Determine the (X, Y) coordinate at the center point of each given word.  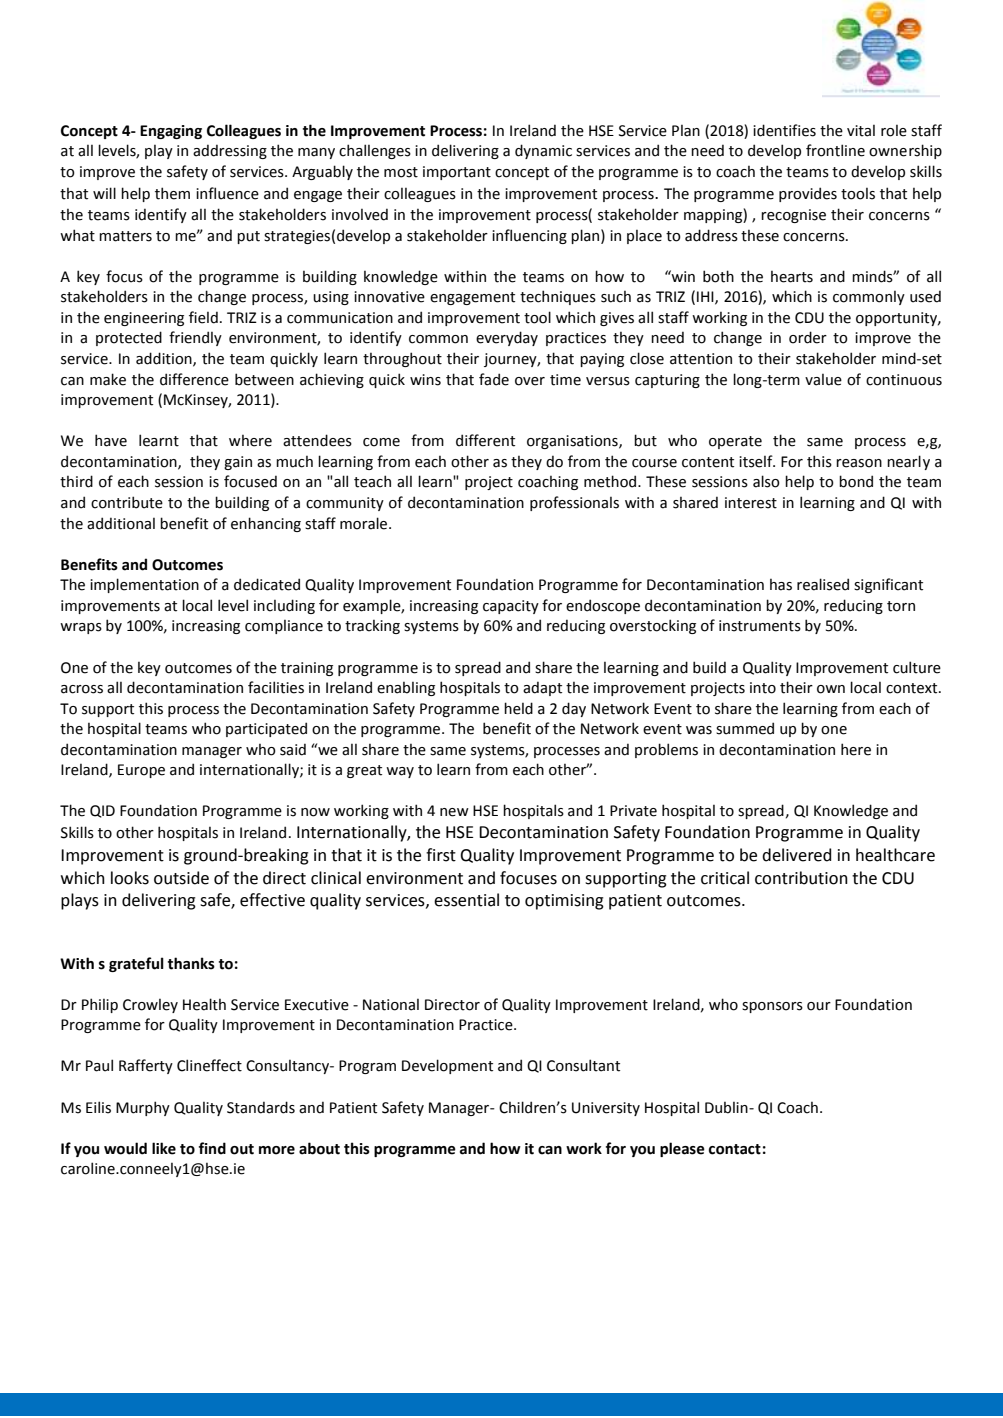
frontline (835, 150)
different (485, 440)
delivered (796, 855)
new (454, 812)
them (172, 193)
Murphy (143, 1108)
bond (856, 481)
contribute (127, 502)
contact (735, 1149)
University (606, 1109)
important (457, 173)
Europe (141, 771)
